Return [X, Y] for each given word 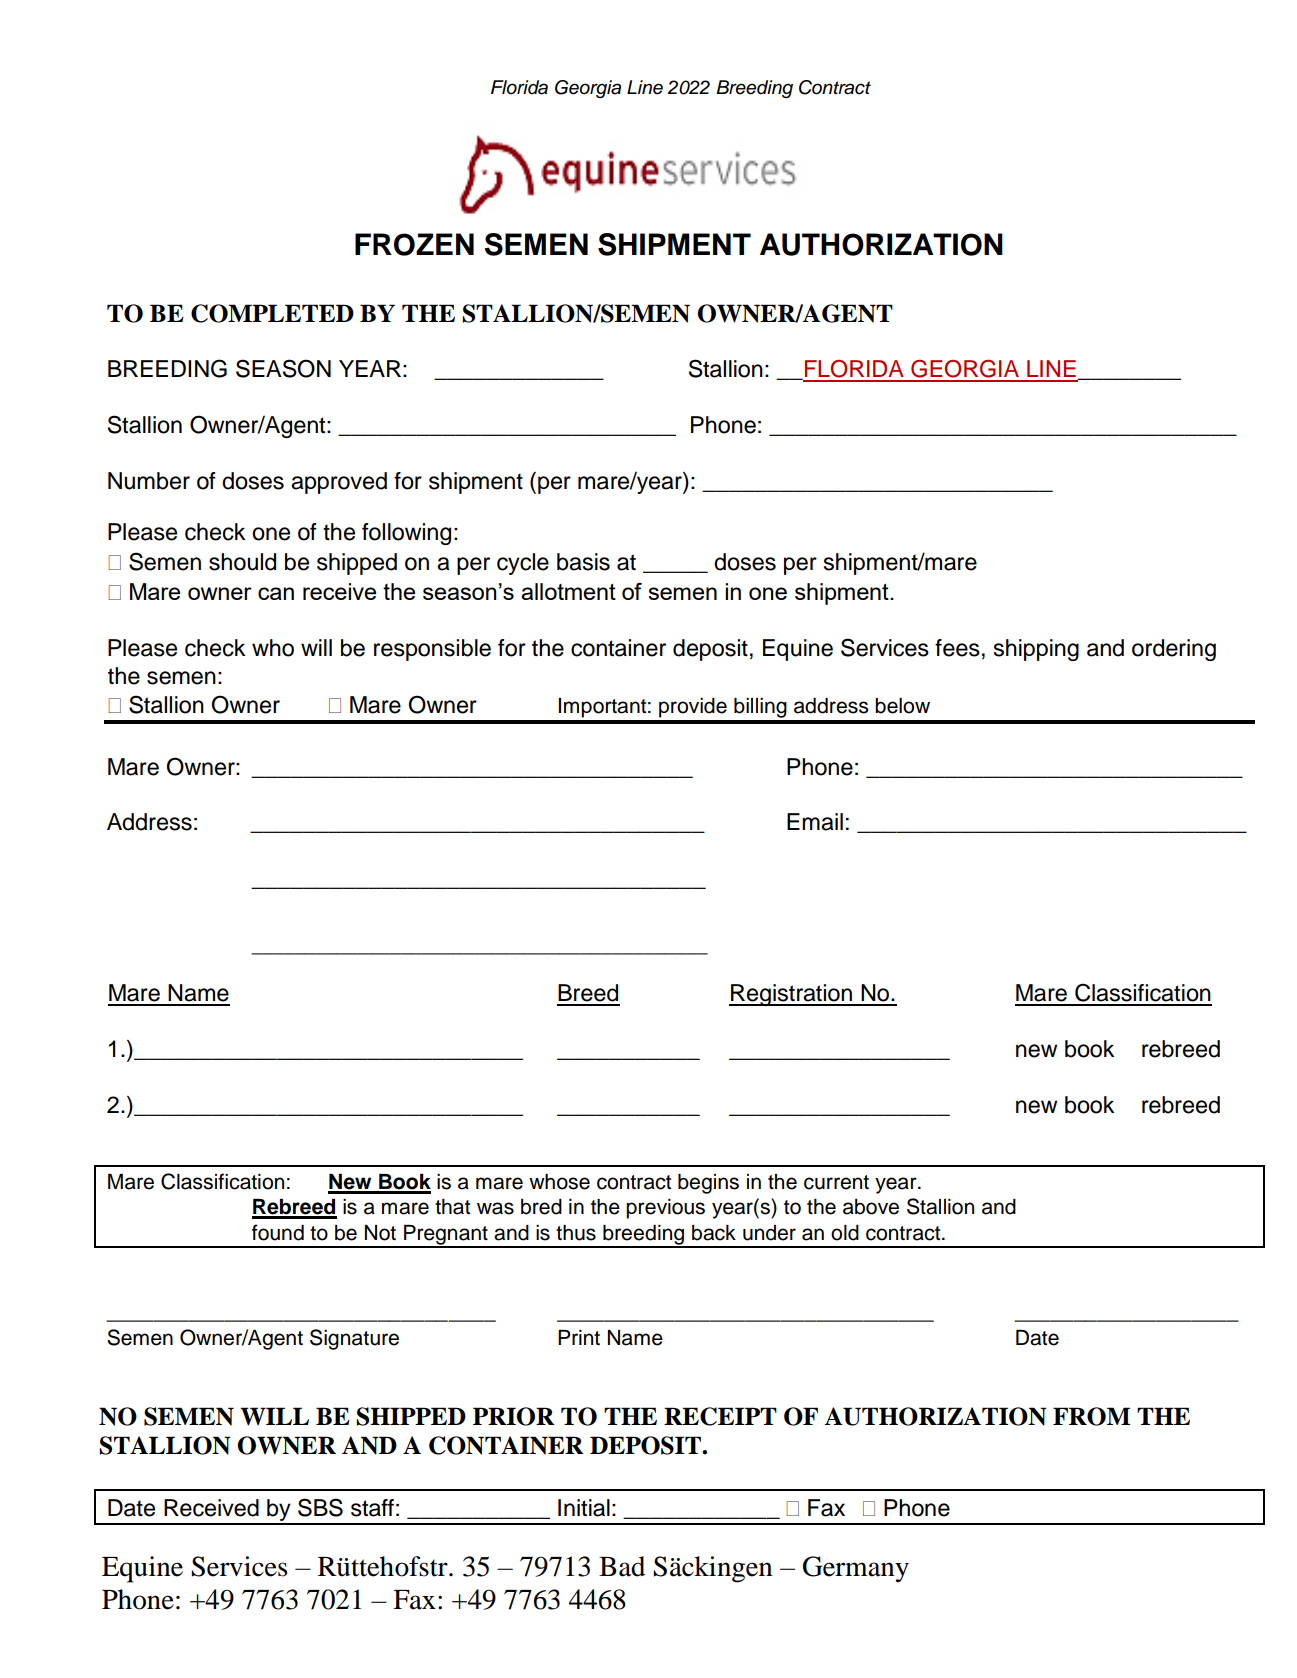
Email [815, 822]
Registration [792, 995]
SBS [320, 1507]
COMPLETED [272, 313]
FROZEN [414, 244]
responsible [432, 650]
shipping [1036, 650]
